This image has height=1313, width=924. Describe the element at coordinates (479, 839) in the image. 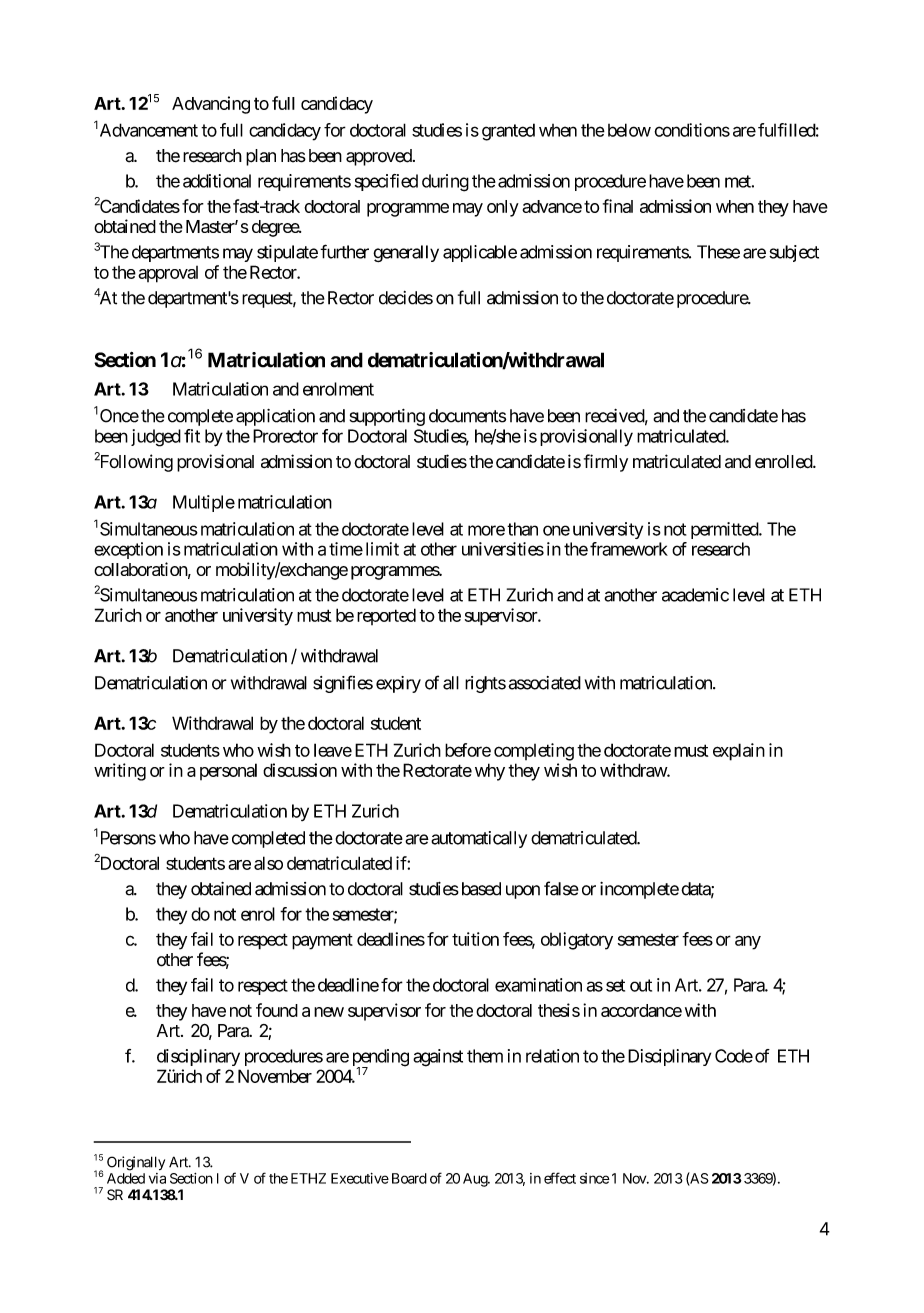

I see `automatically` at that location.
